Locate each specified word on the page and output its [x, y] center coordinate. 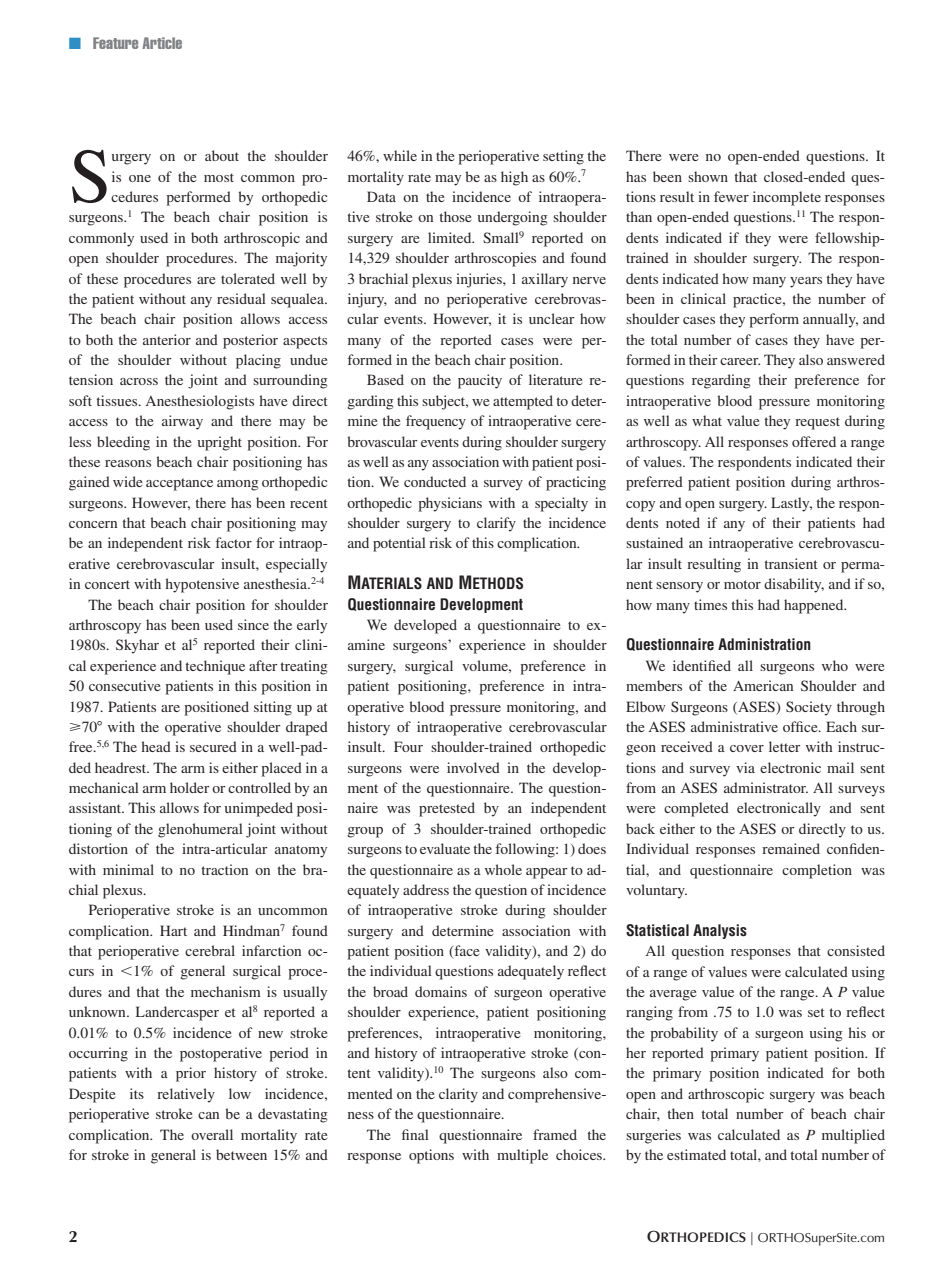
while [400, 155]
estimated [696, 1154]
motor [742, 584]
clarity [458, 1095]
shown [708, 176]
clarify [496, 524]
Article [162, 43]
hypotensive [202, 585]
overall [212, 1134]
